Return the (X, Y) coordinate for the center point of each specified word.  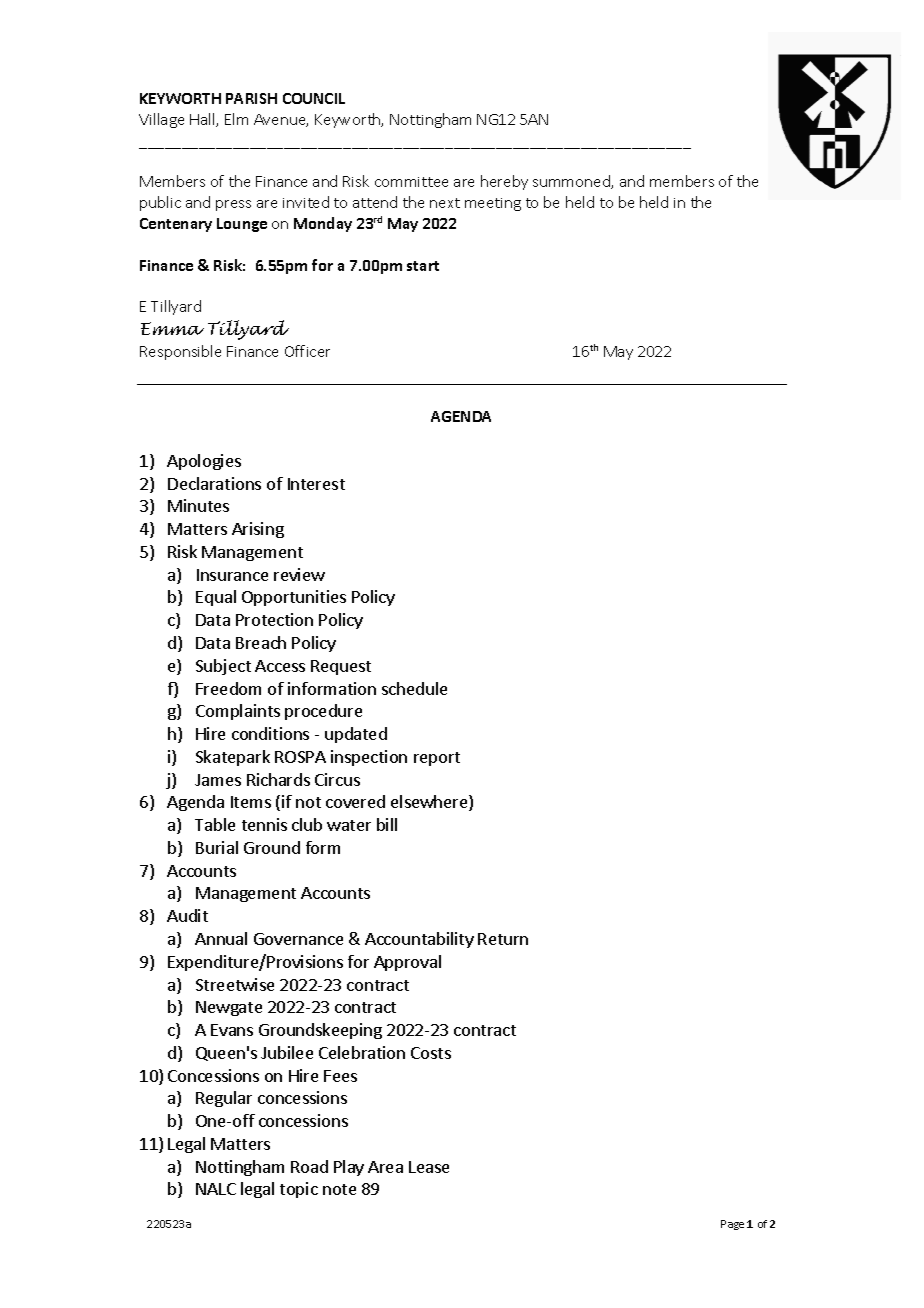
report (437, 759)
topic (299, 1190)
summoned (572, 182)
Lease (429, 1167)
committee (411, 182)
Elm (236, 119)
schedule (414, 688)
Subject (223, 667)
